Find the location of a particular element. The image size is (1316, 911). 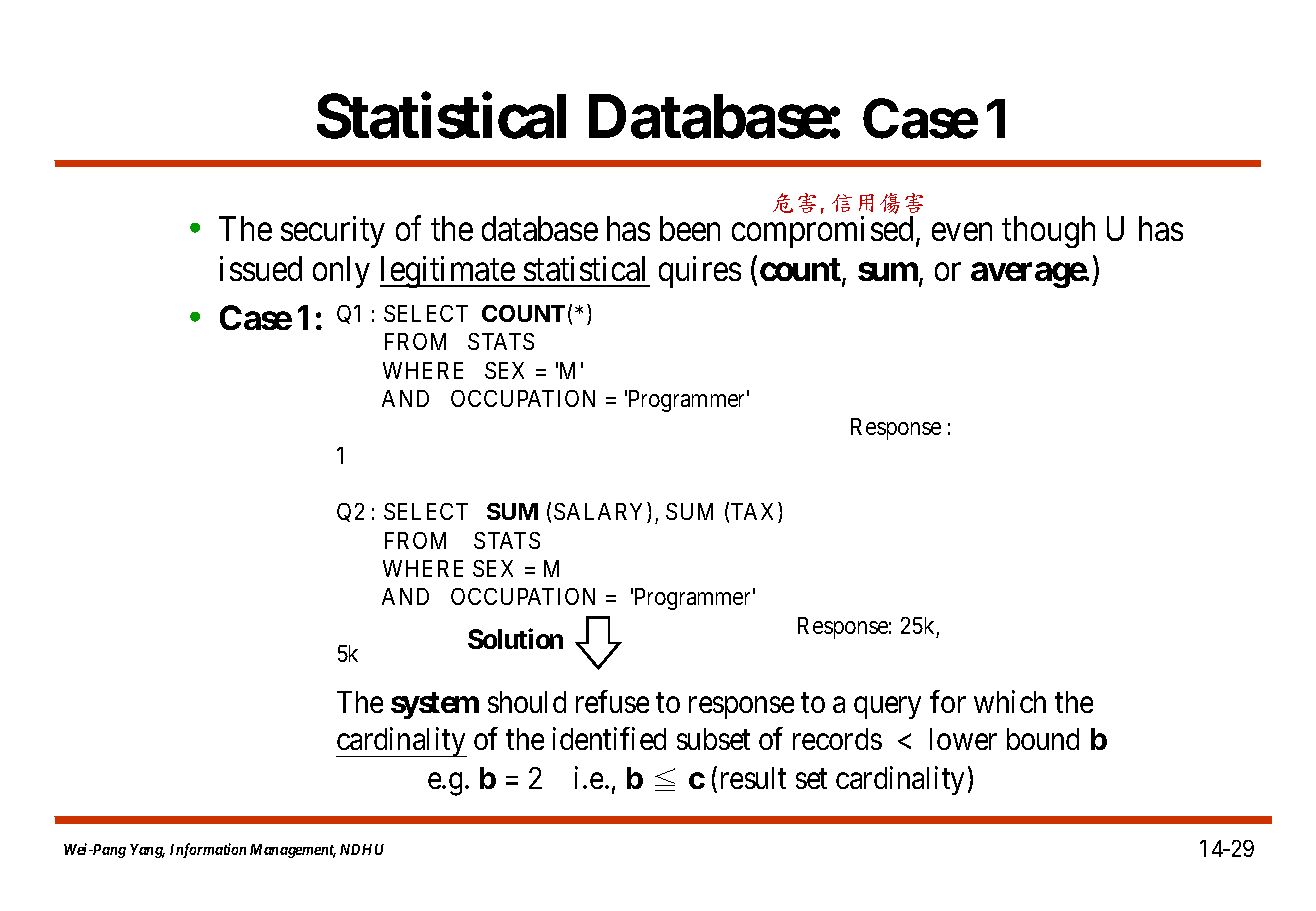

Solution is located at coordinates (515, 639).
